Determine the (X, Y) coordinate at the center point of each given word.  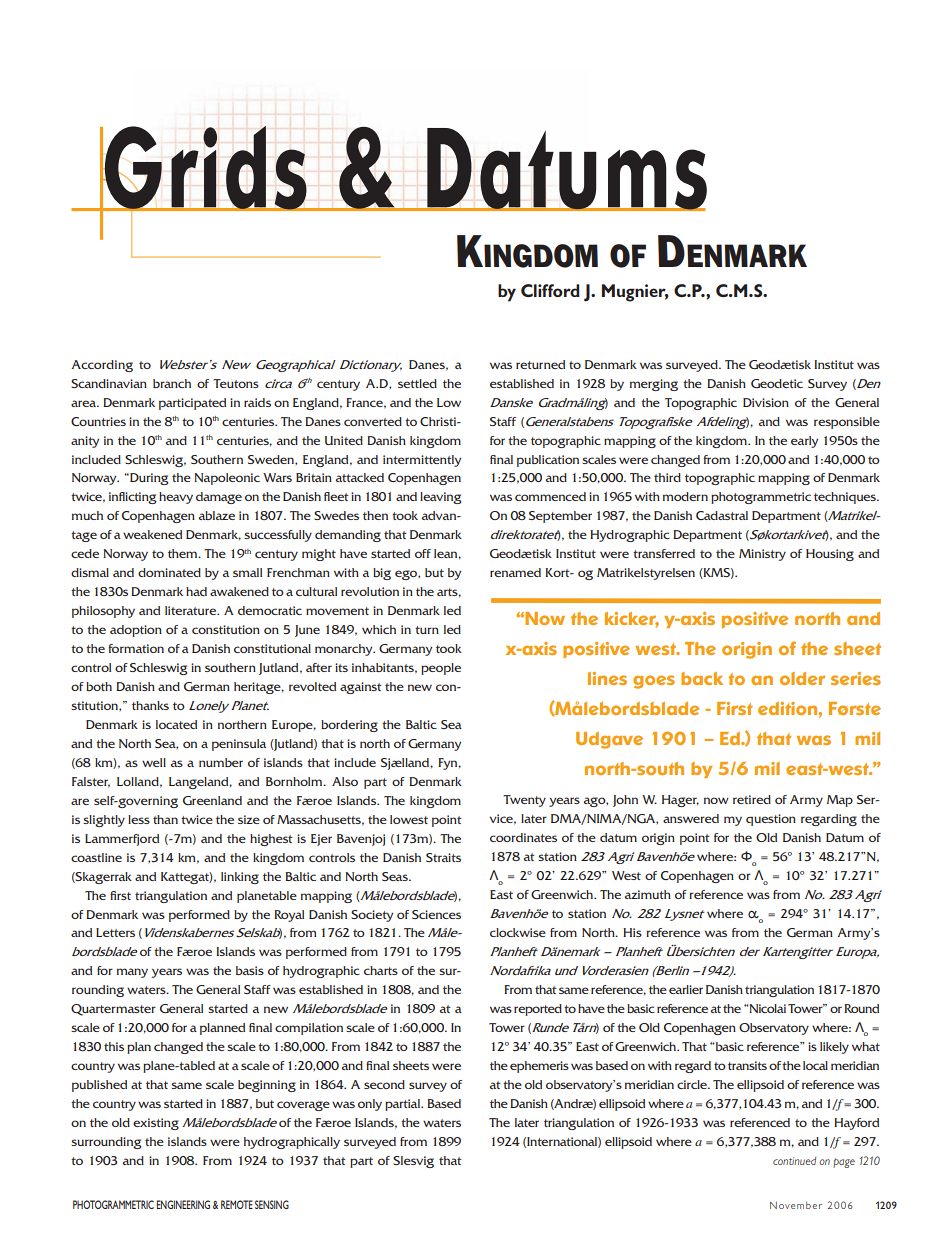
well (154, 762)
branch (172, 383)
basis (250, 970)
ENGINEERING (183, 1204)
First (735, 708)
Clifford (550, 290)
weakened (152, 534)
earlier (686, 989)
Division (766, 402)
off (423, 553)
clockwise (518, 932)
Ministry (762, 555)
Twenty (524, 801)
